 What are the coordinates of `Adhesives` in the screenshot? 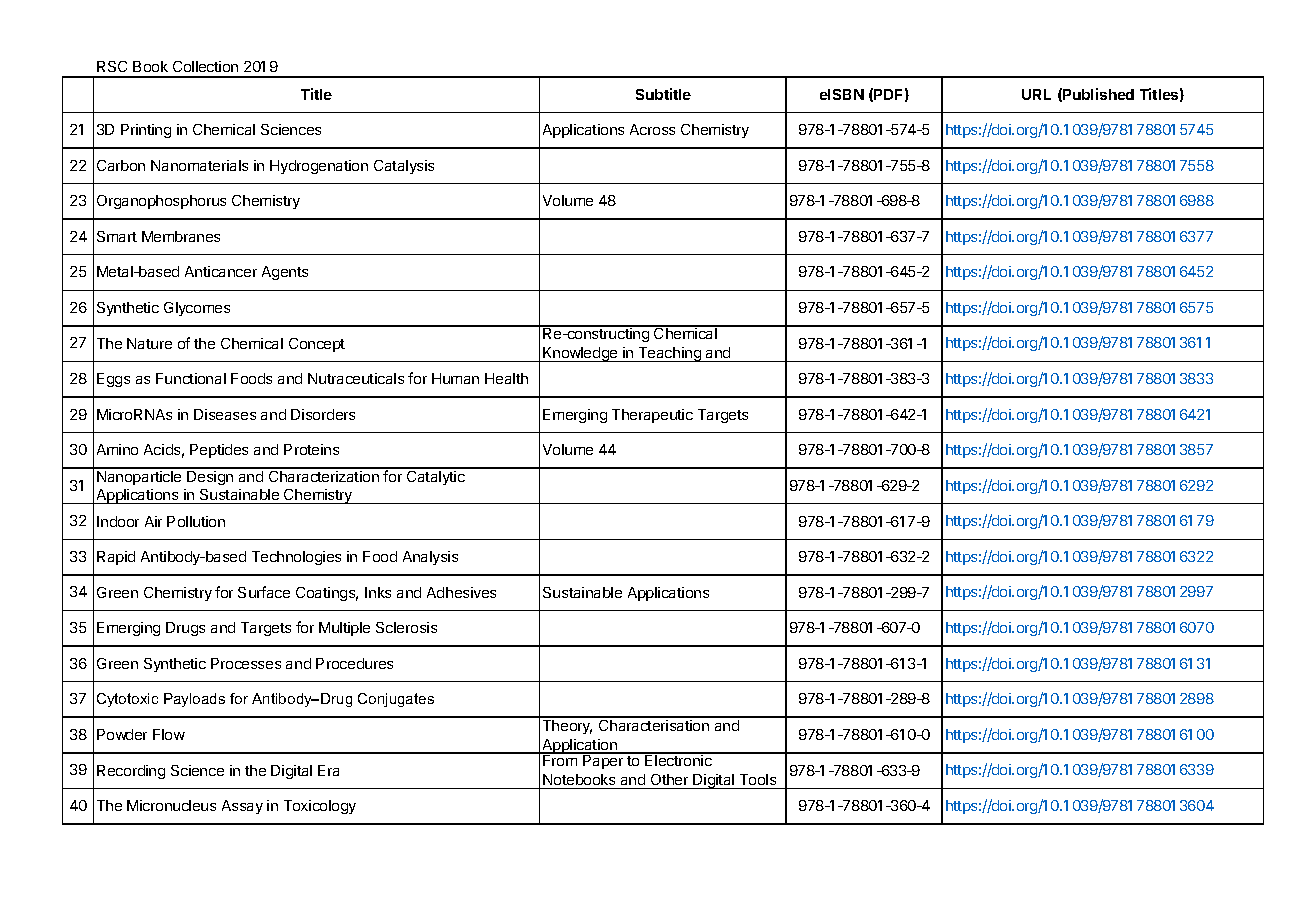 It's located at (461, 592).
